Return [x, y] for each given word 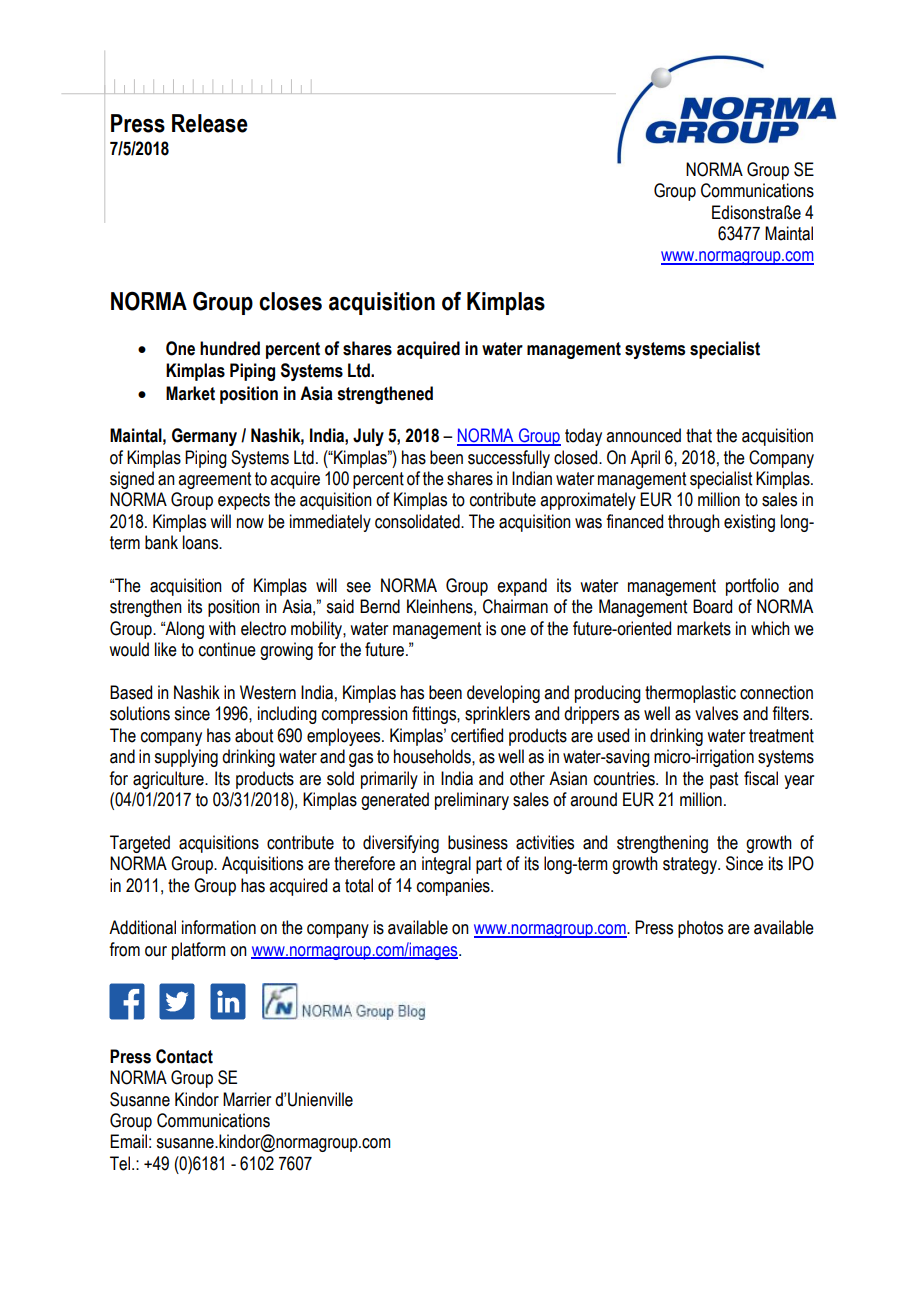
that [699, 435]
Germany [204, 437]
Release [210, 123]
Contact [184, 1056]
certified [477, 735]
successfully [509, 459]
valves [716, 713]
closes [290, 301]
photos [700, 929]
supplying [186, 758]
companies [454, 887]
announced [643, 435]
